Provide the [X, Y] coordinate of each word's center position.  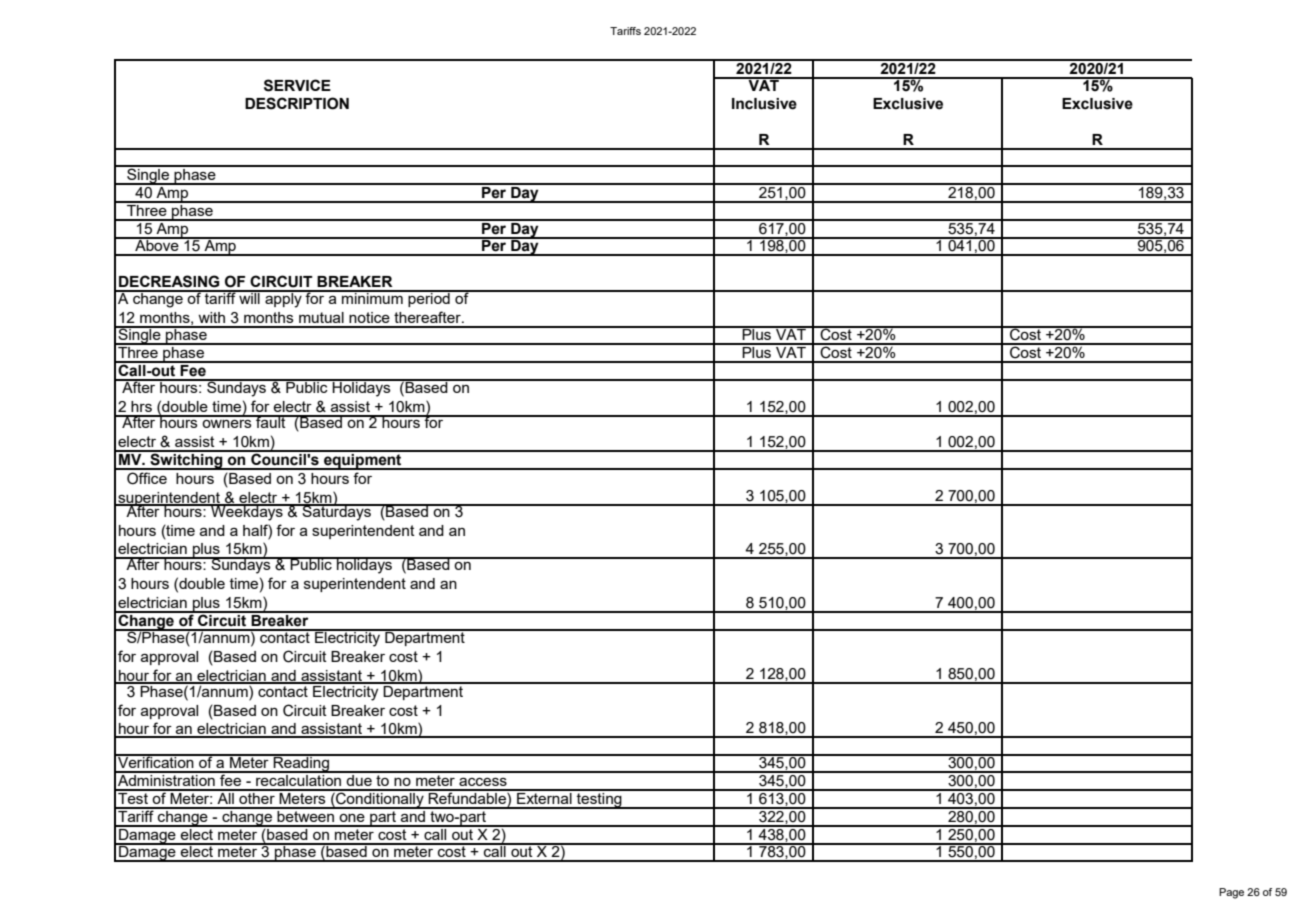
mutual [321, 317]
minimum [372, 297]
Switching [186, 460]
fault [271, 421]
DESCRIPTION [297, 103]
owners [227, 423]
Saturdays [336, 512]
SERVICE [297, 85]
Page [1231, 893]
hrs [141, 406]
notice [369, 317]
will [249, 297]
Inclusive [764, 104]
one [352, 818]
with [211, 317]
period [429, 298]
